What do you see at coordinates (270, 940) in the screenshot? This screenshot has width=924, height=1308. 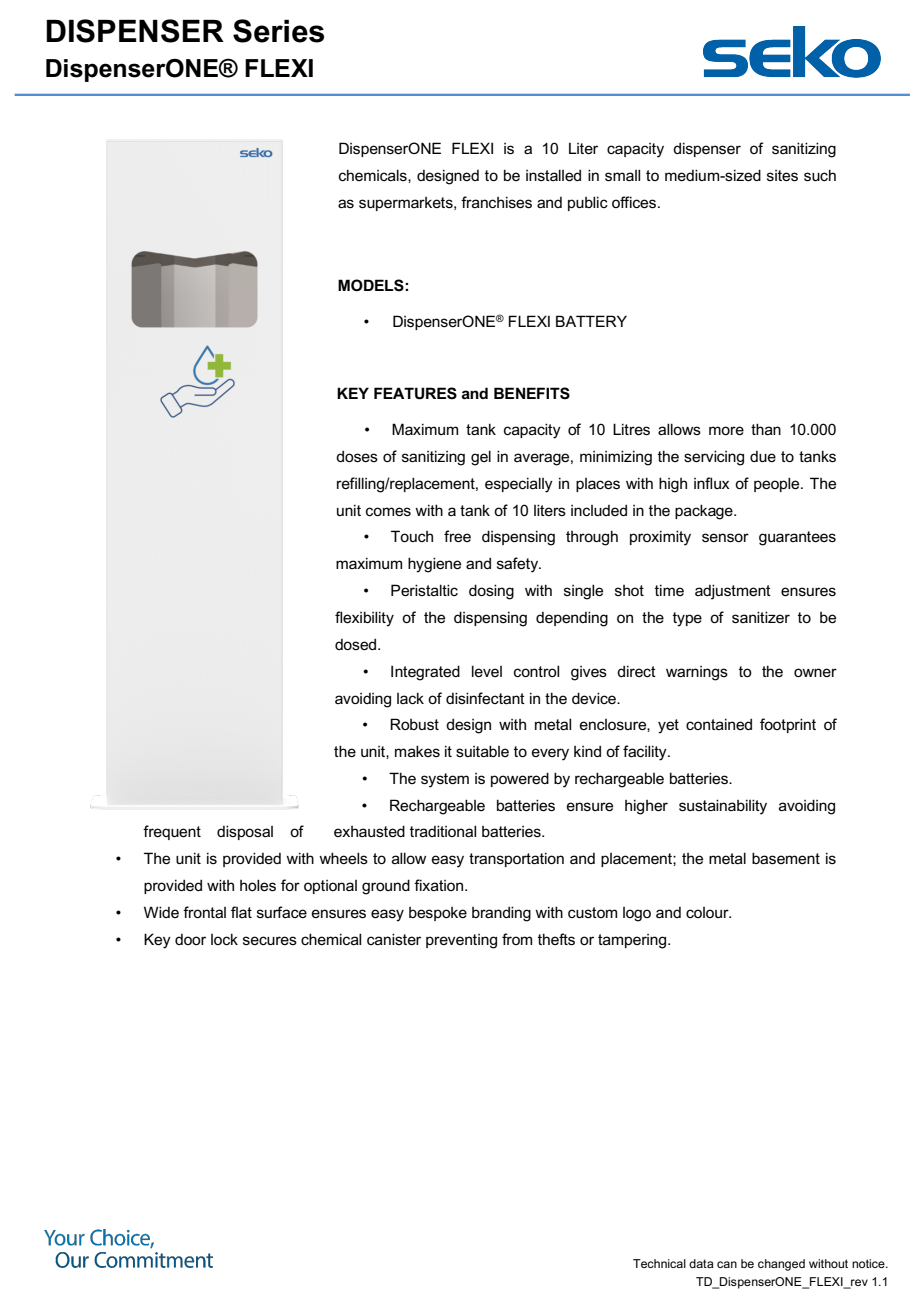 I see `secures` at bounding box center [270, 940].
